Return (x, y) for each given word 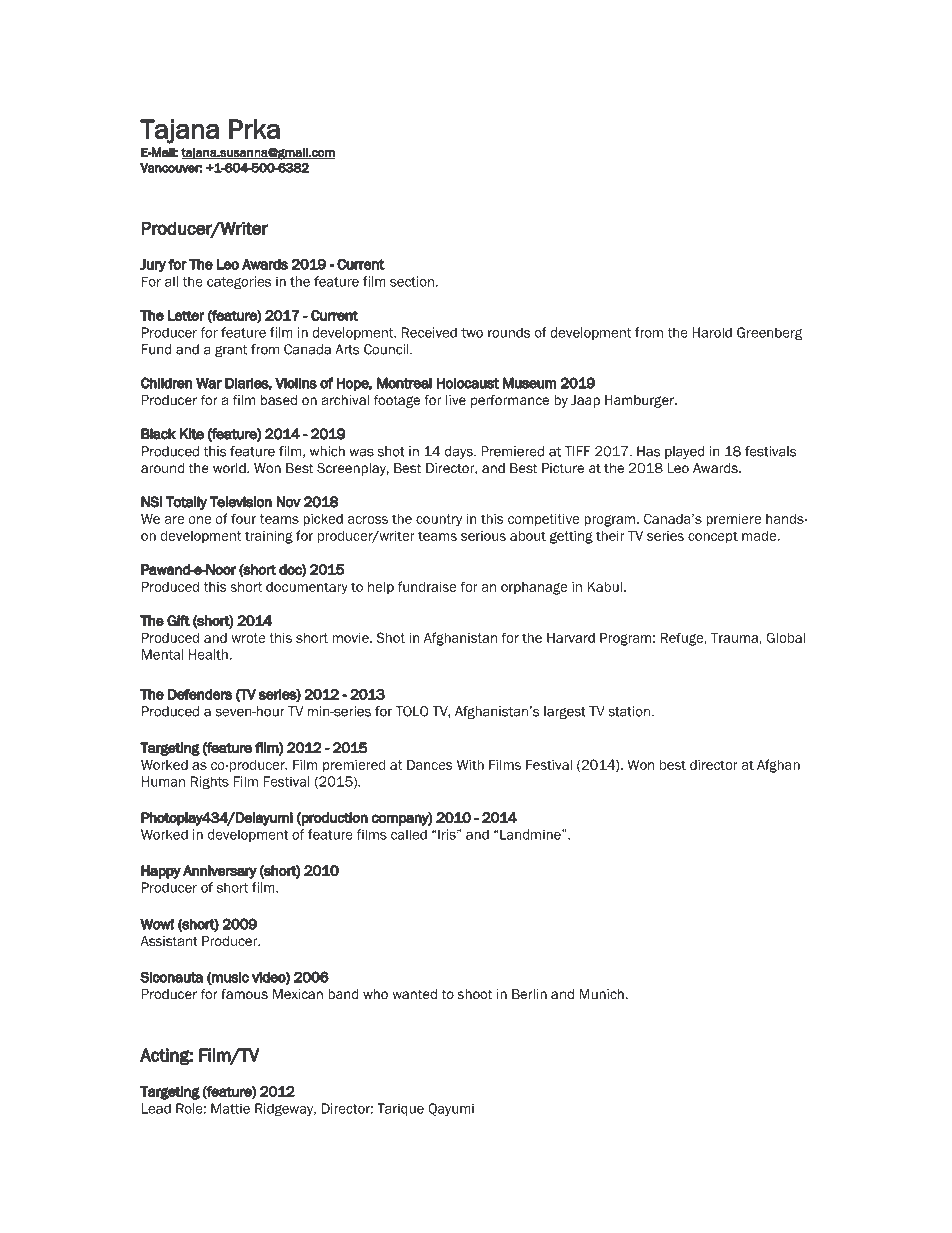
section (412, 281)
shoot (475, 994)
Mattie (230, 1108)
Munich (601, 994)
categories (239, 283)
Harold (712, 332)
